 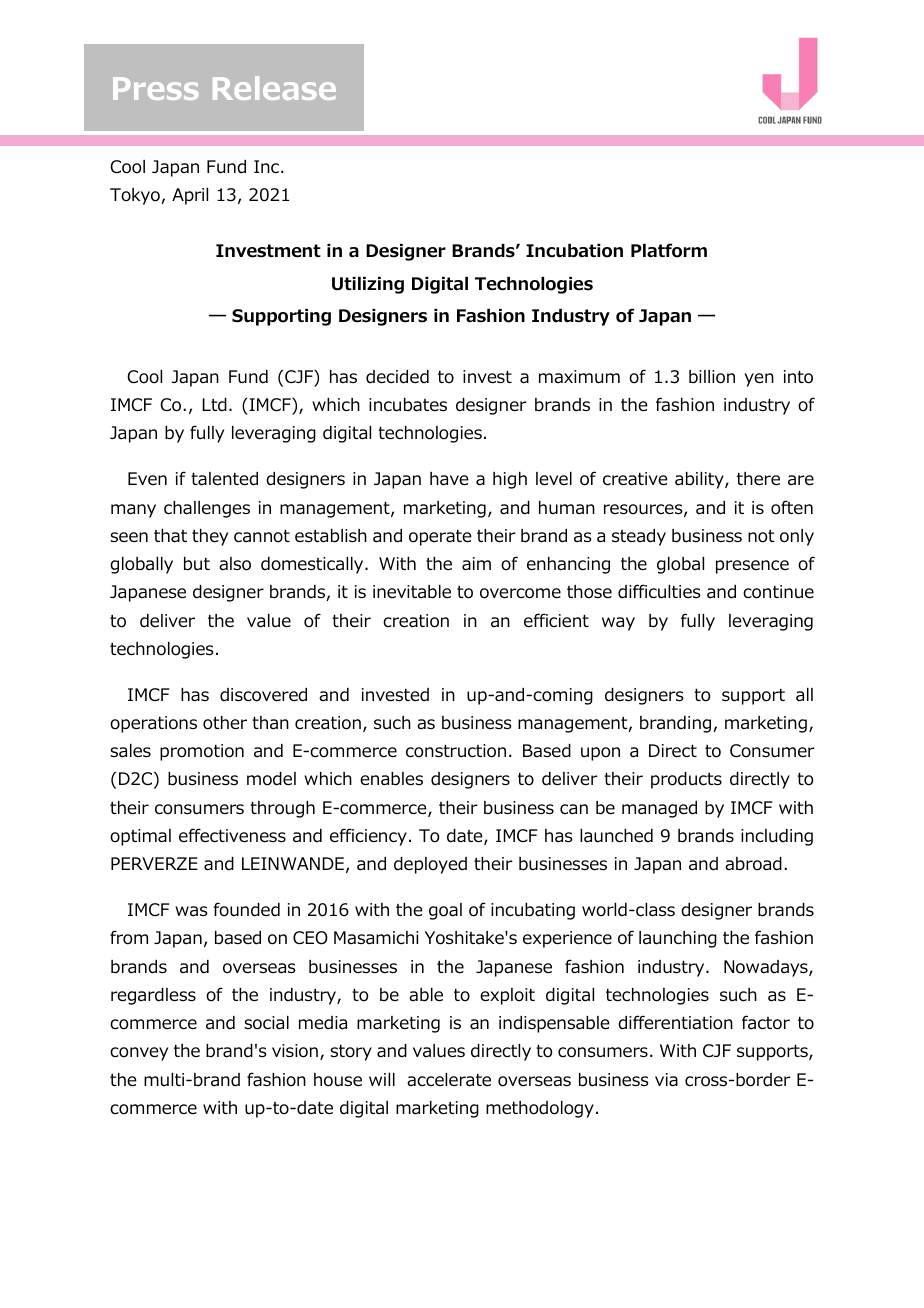 I want to click on effectiveness, so click(x=232, y=835).
